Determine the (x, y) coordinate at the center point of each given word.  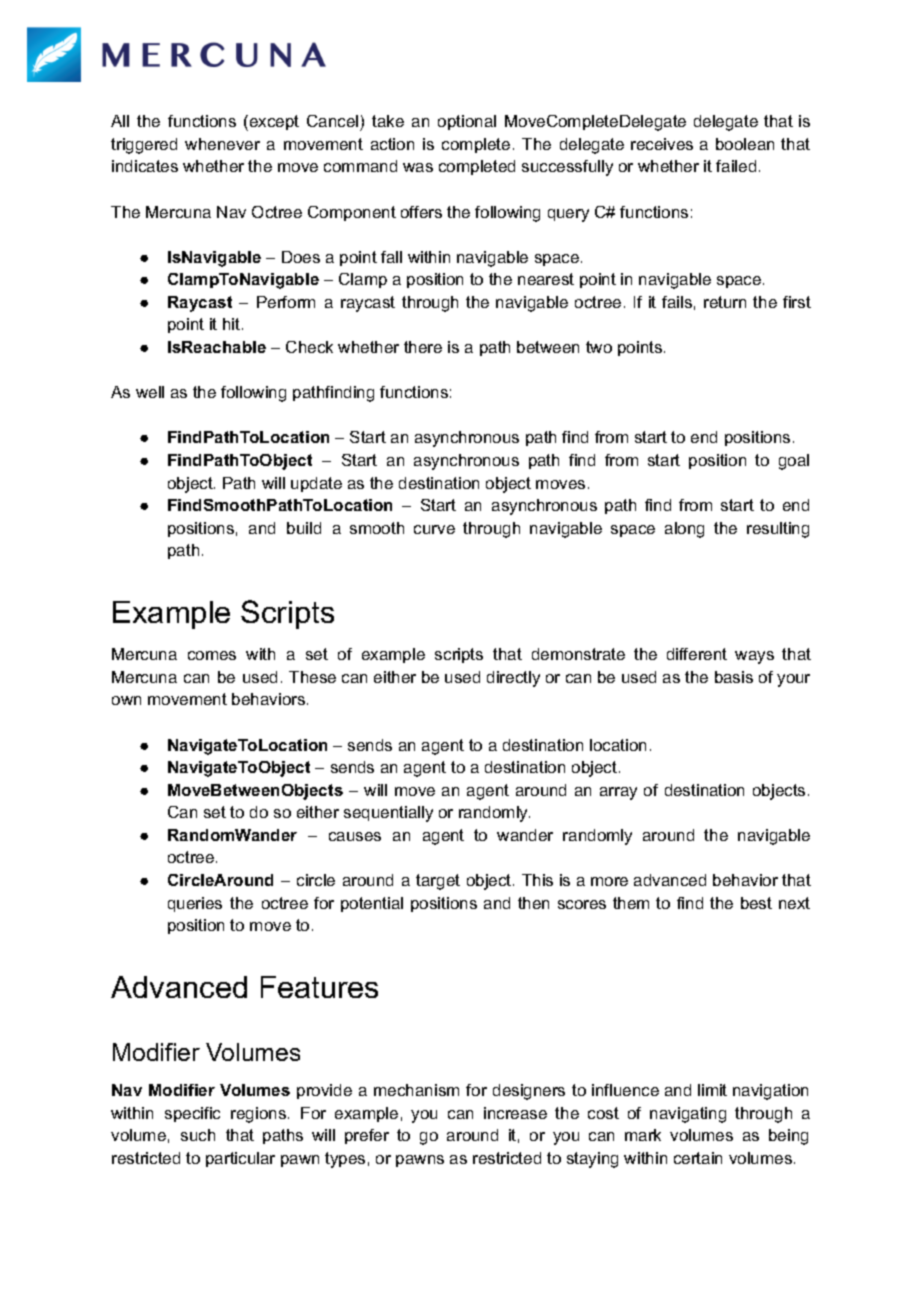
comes (212, 655)
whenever (222, 144)
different (697, 654)
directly (513, 679)
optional (467, 122)
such (198, 1135)
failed (736, 166)
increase (515, 1113)
